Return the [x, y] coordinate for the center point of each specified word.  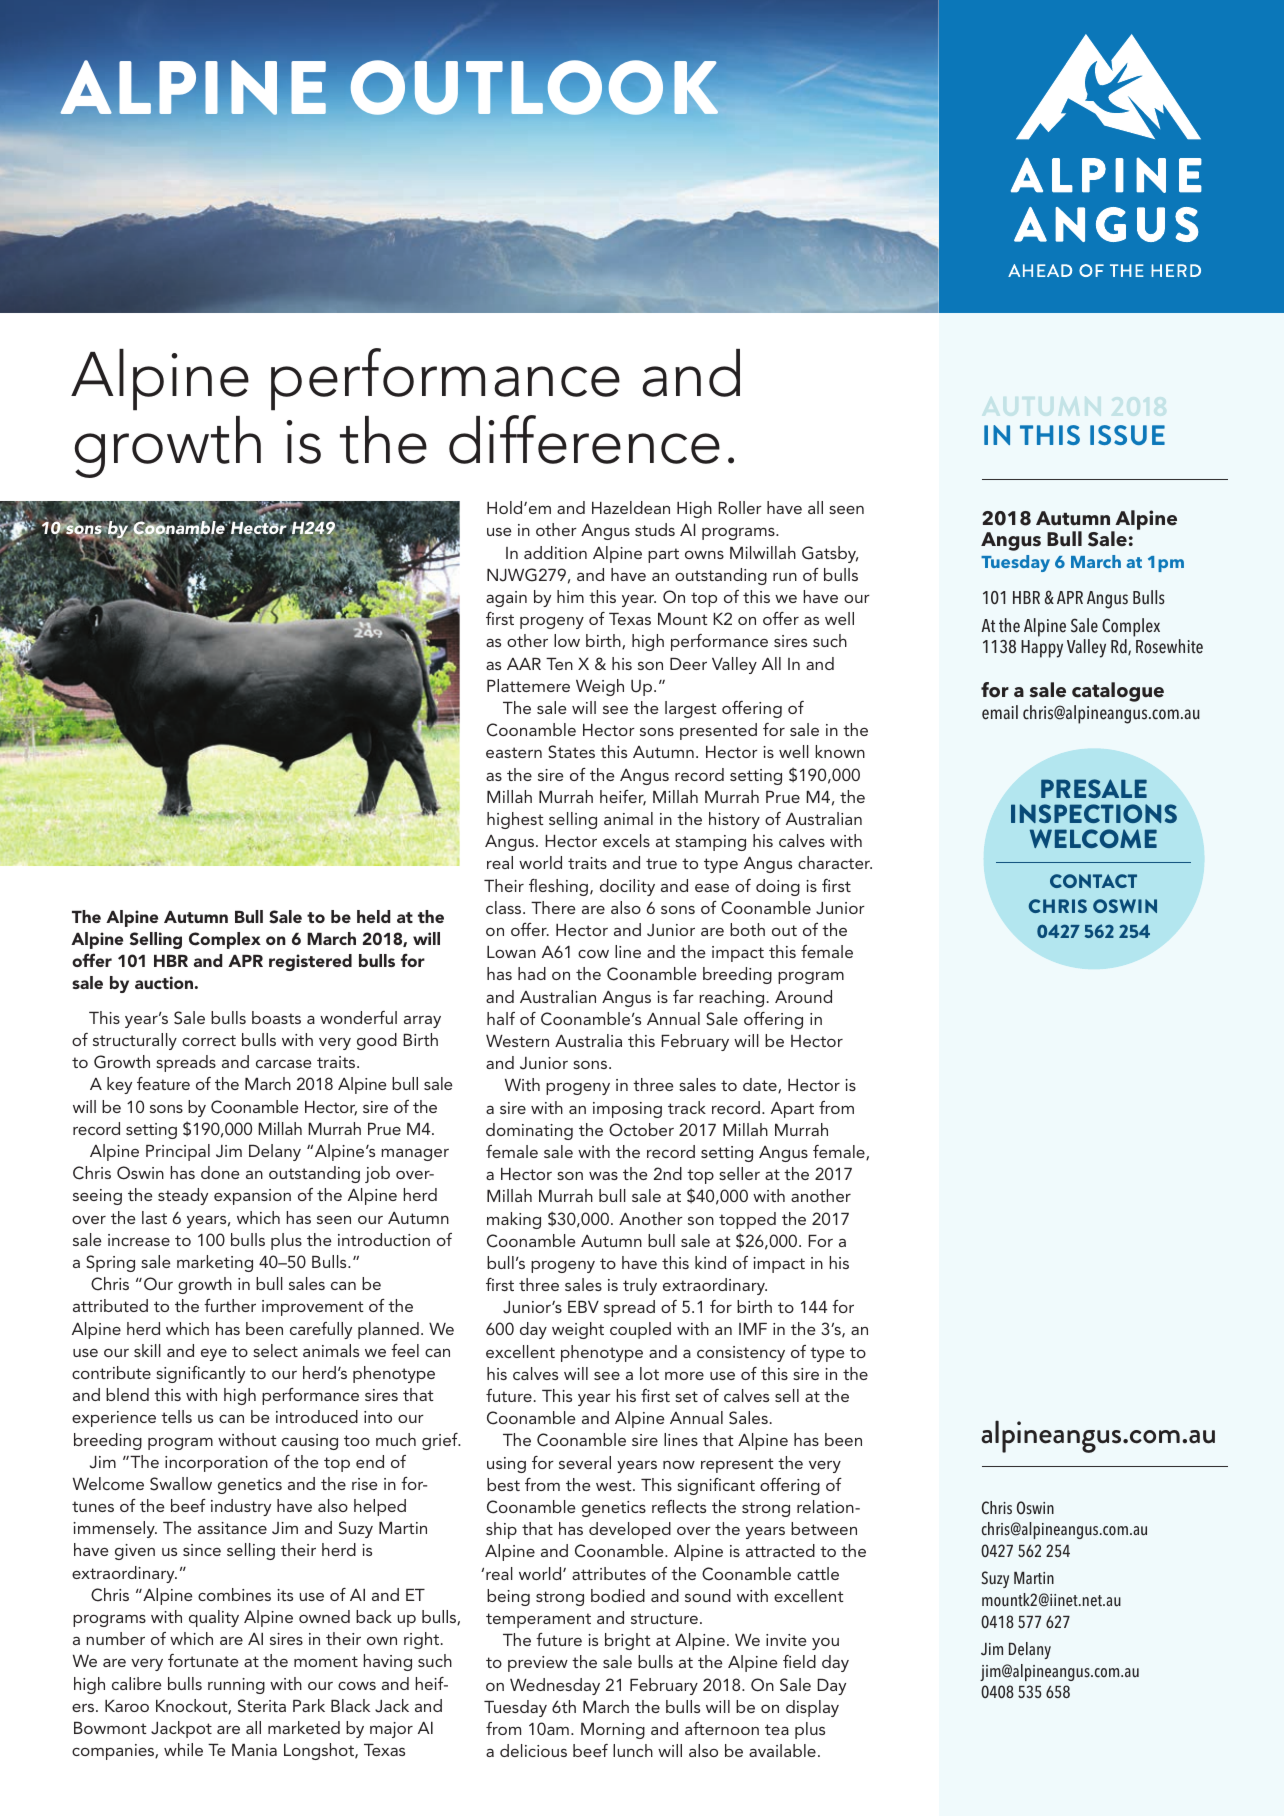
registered [310, 962]
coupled [640, 1330]
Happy [1042, 649]
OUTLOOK [534, 87]
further [230, 1305]
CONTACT [1093, 881]
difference [584, 439]
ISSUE [1127, 435]
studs [655, 529]
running [236, 1686]
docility [627, 887]
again [506, 599]
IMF [753, 1329]
